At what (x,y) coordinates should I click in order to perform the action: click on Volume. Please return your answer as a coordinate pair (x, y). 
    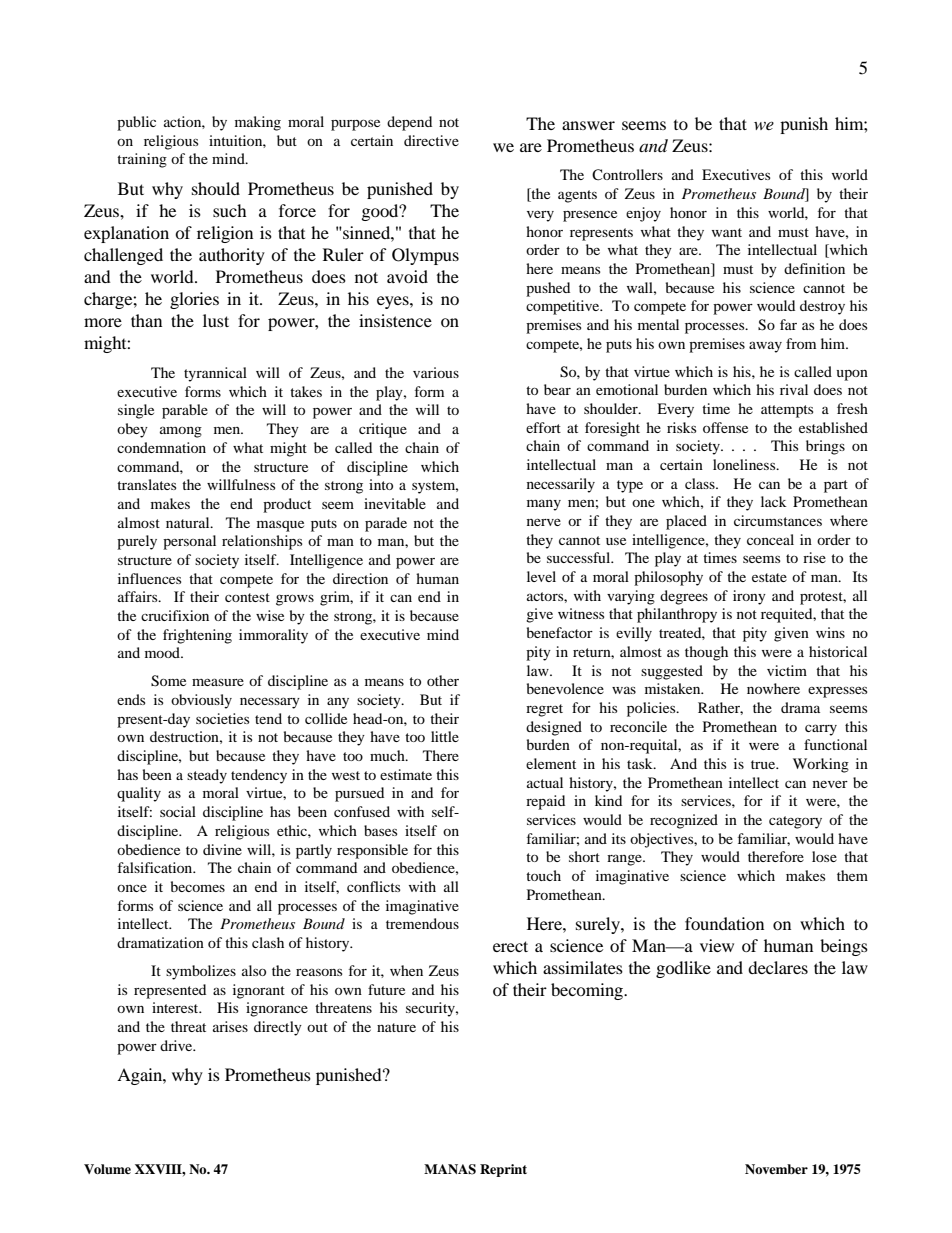
    Looking at the image, I should click on (107, 1169).
